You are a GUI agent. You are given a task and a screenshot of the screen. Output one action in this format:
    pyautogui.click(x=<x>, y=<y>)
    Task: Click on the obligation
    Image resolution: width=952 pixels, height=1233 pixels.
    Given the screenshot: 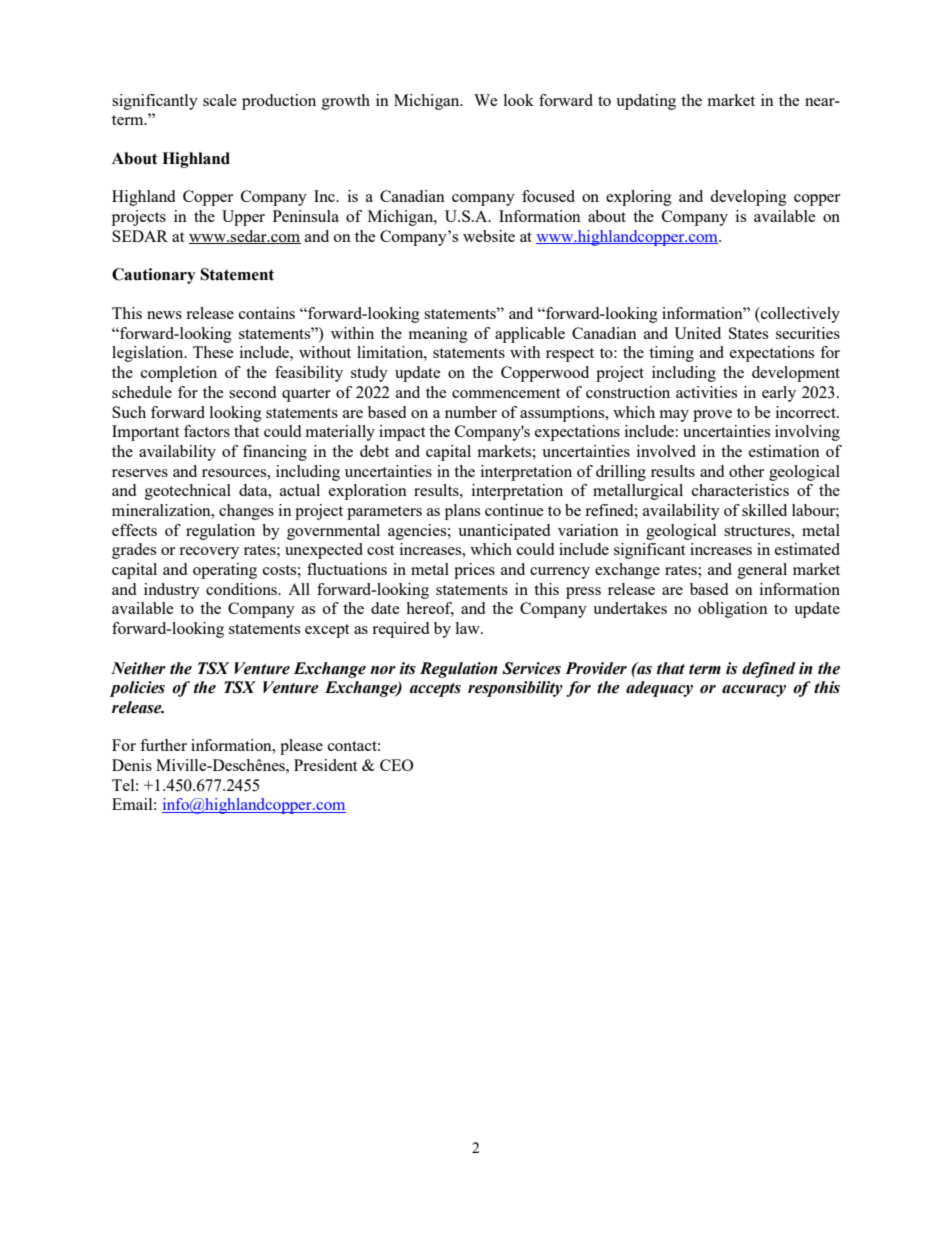 What is the action you would take?
    pyautogui.click(x=733, y=610)
